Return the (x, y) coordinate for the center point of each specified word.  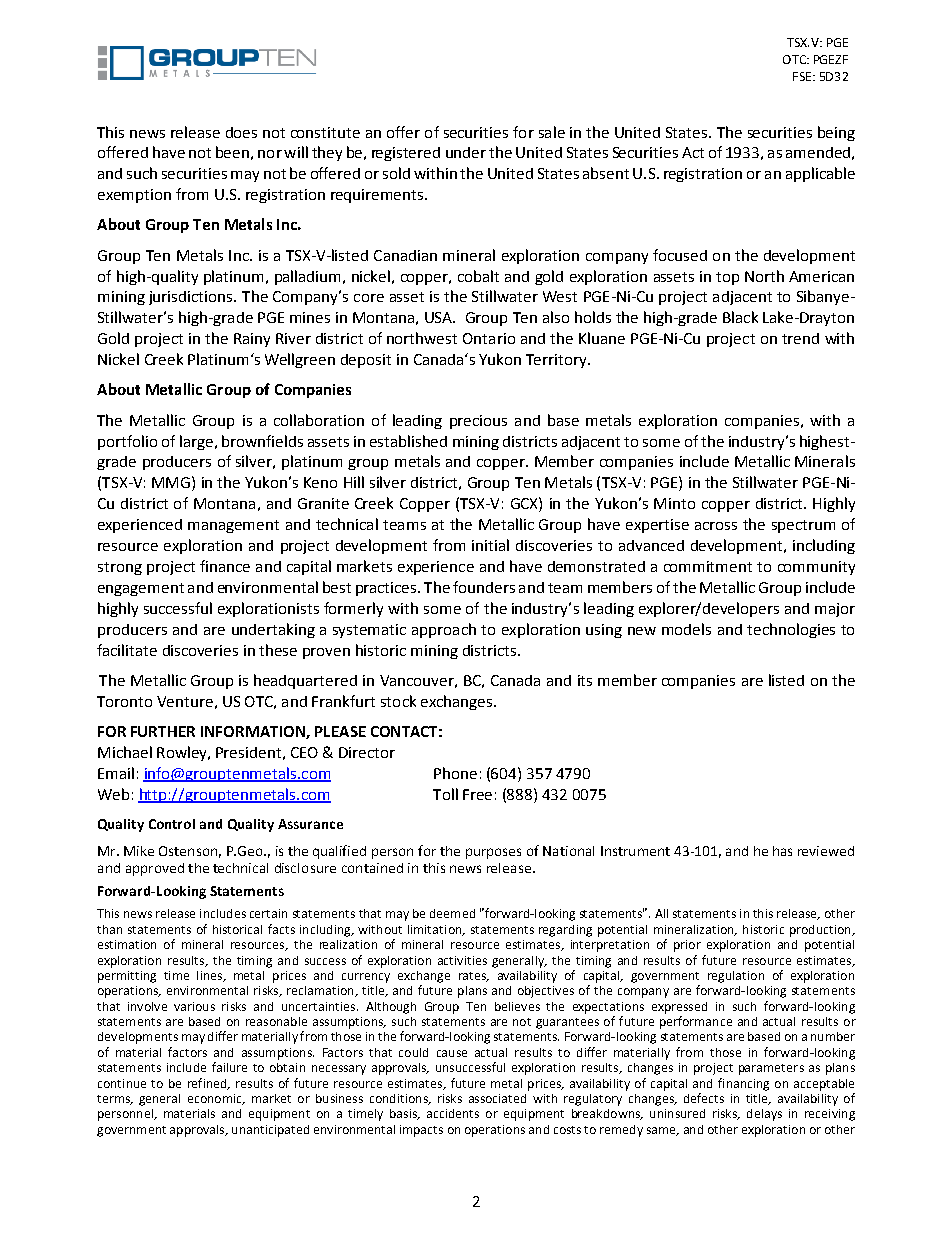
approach (444, 630)
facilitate (127, 650)
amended (818, 152)
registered (406, 154)
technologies (791, 630)
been (232, 152)
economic (216, 1099)
